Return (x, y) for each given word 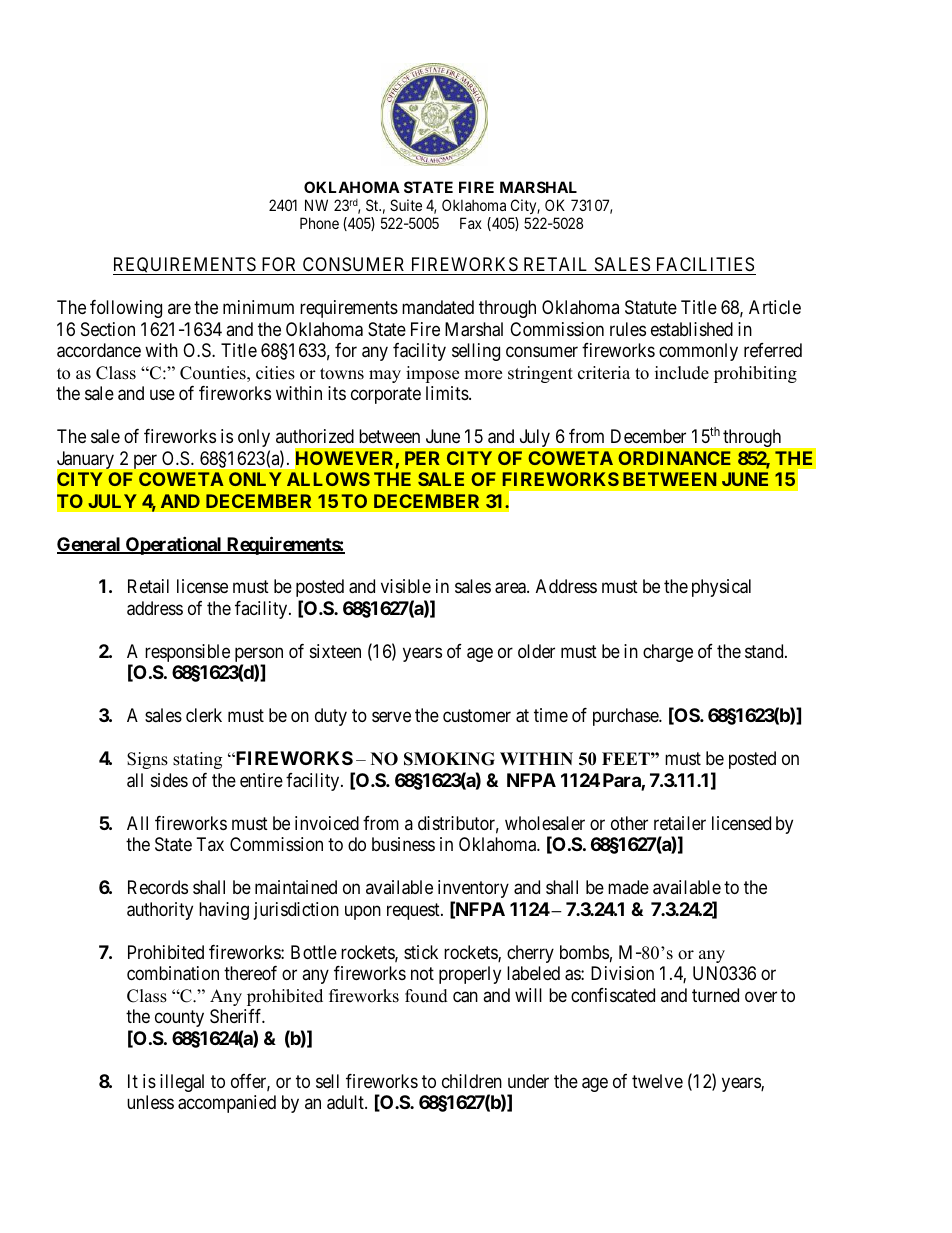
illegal (182, 1083)
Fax (471, 223)
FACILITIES (705, 264)
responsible (187, 653)
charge (668, 653)
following (126, 309)
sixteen (335, 651)
